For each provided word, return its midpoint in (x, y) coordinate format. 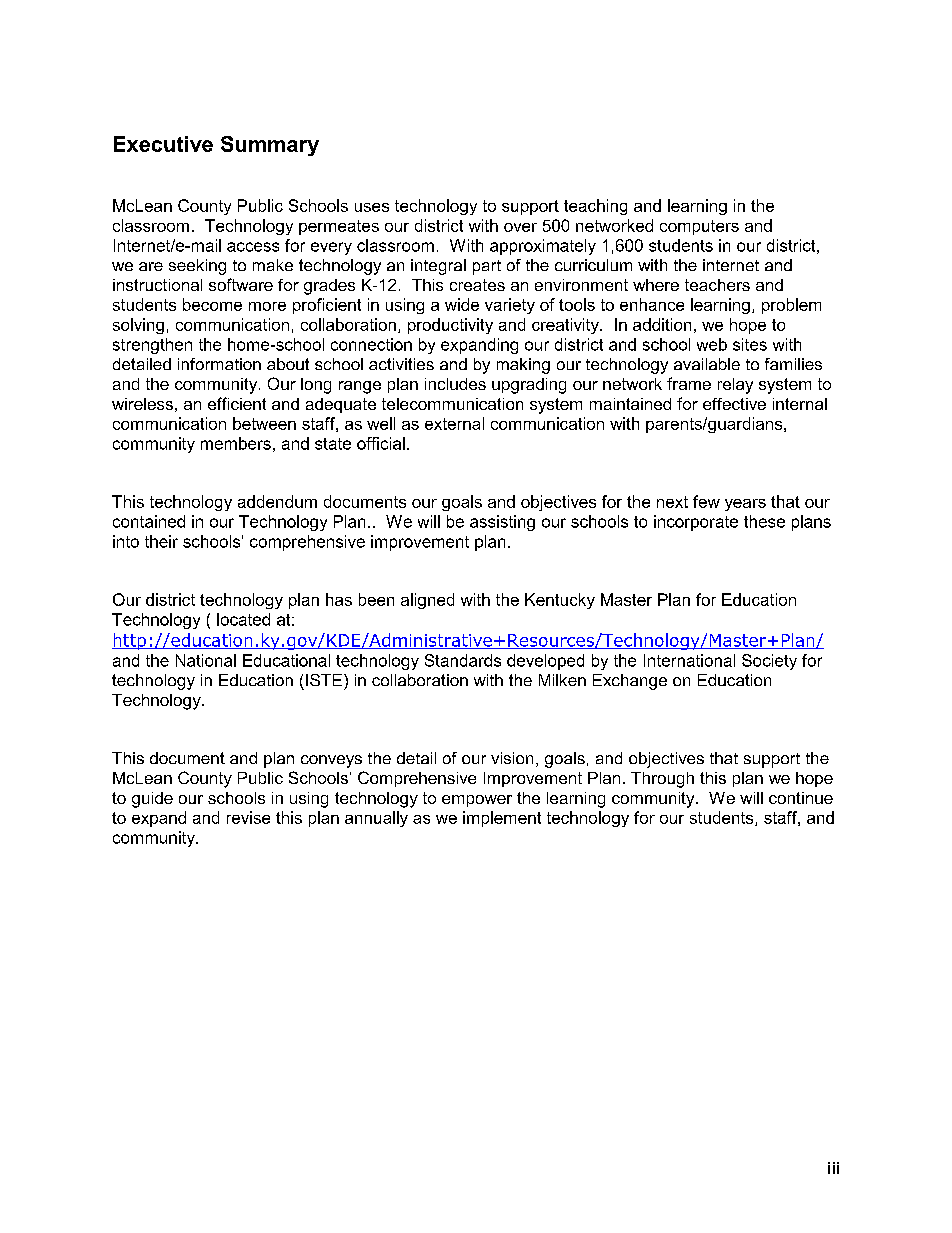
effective (734, 404)
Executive (163, 144)
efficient (237, 403)
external (454, 423)
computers (699, 227)
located (243, 619)
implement (502, 819)
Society (769, 662)
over (520, 227)
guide (152, 800)
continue (801, 798)
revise (248, 817)
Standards (463, 660)
